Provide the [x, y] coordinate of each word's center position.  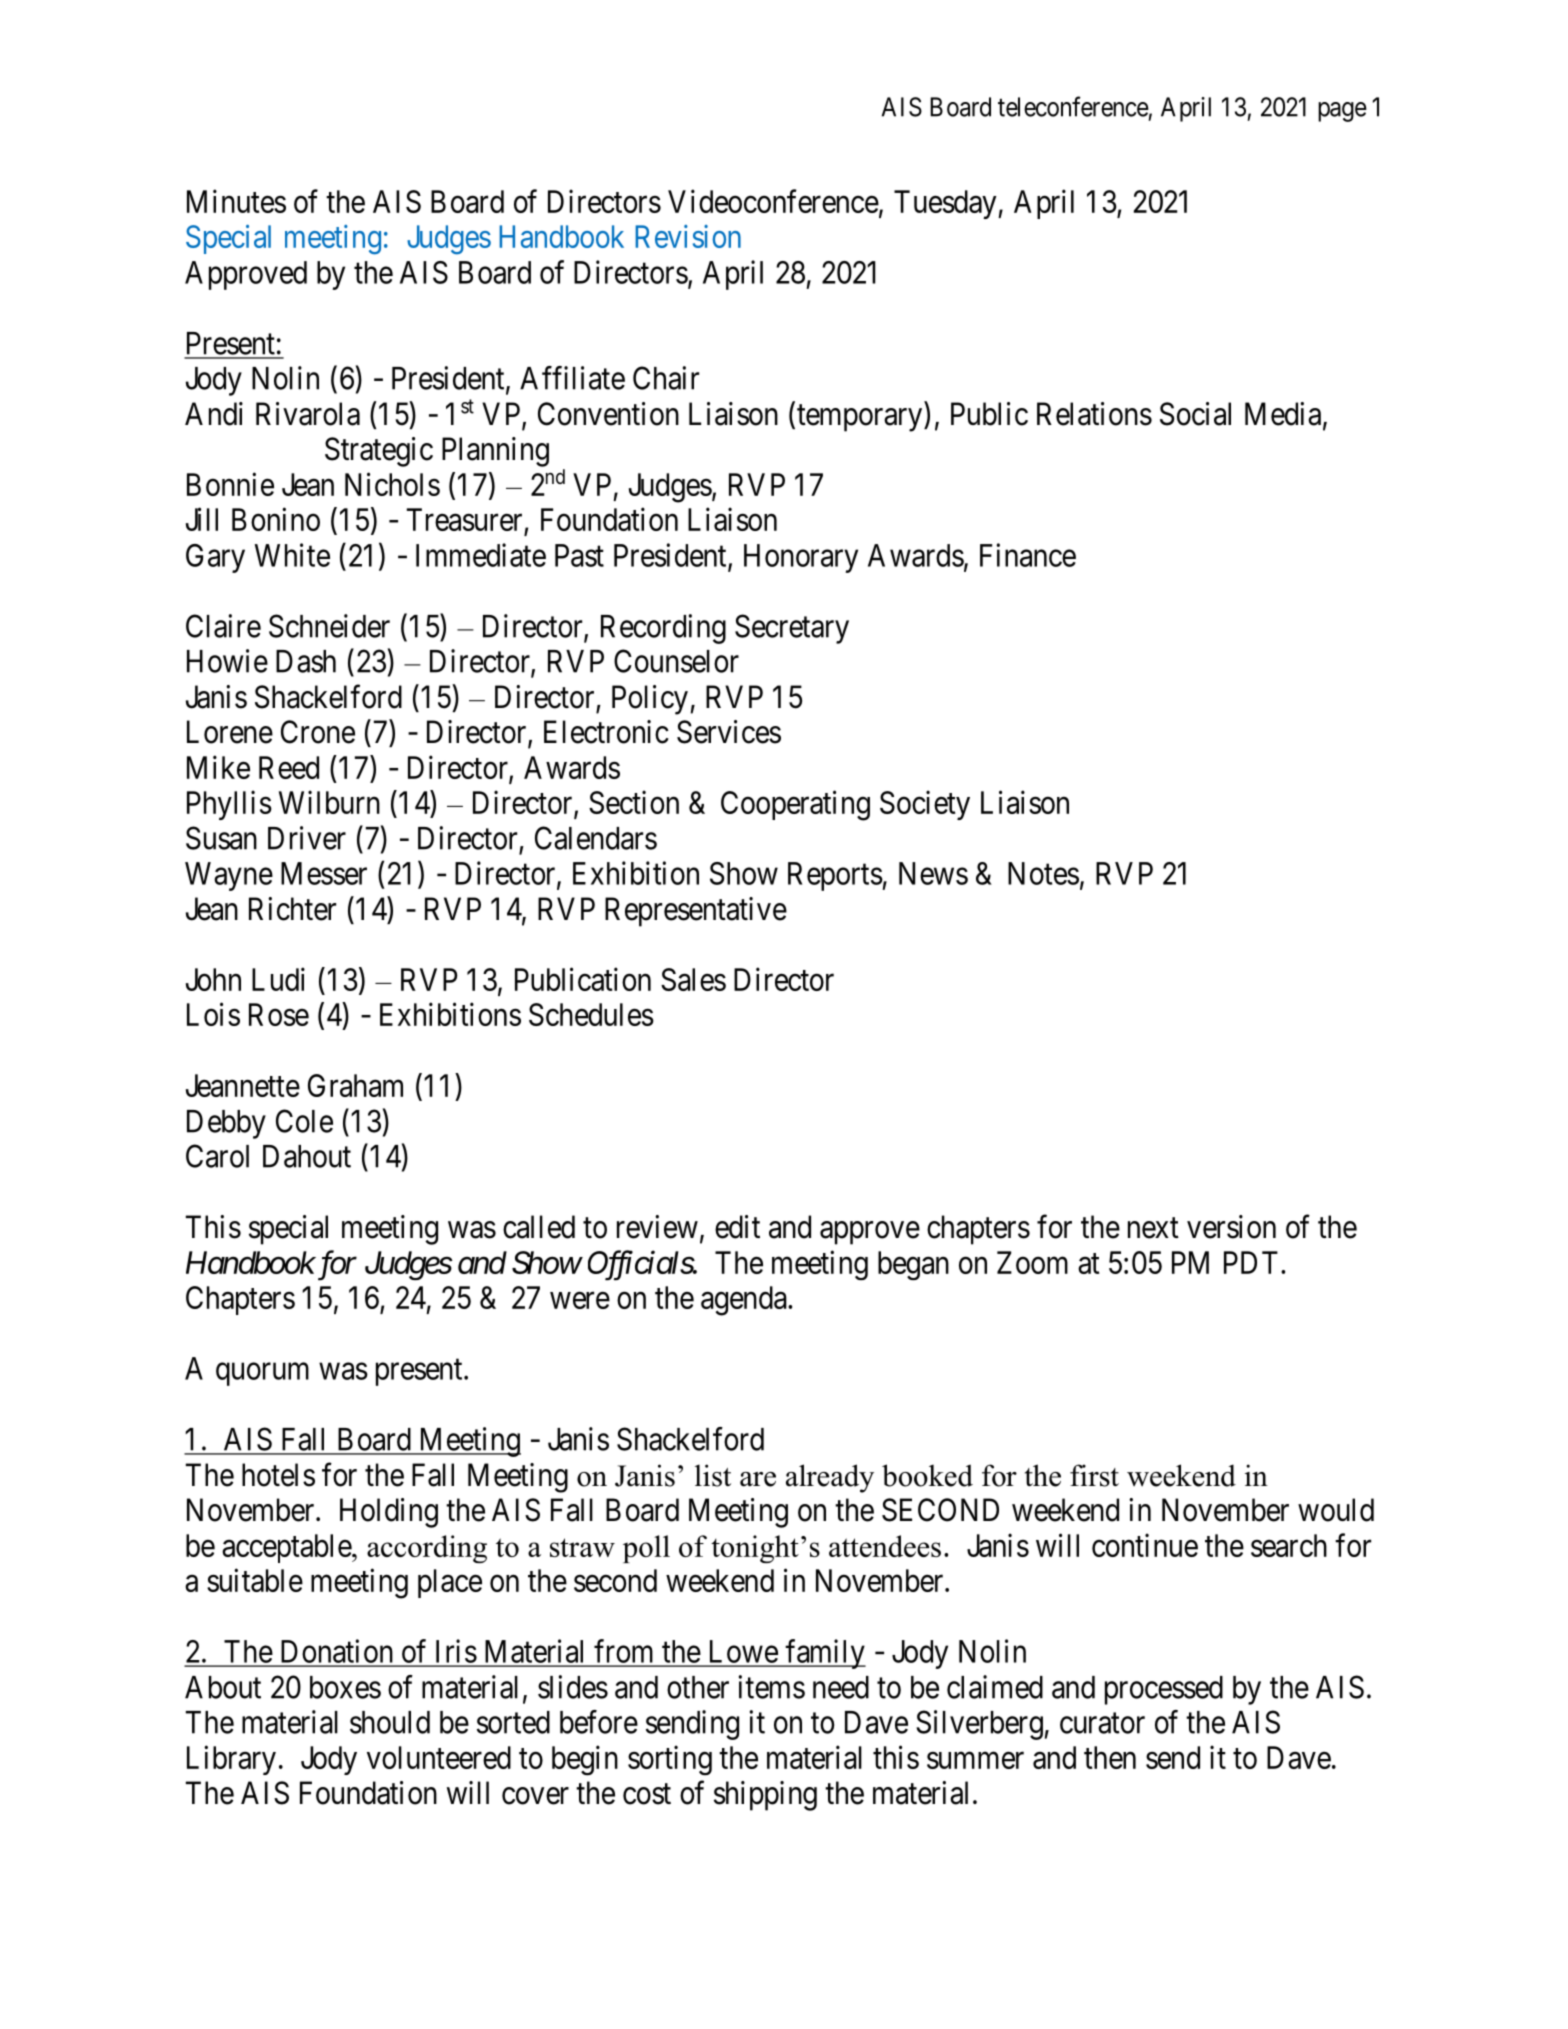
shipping [765, 1796]
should [390, 1722]
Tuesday [946, 204]
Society [925, 805]
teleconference [1073, 106]
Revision [688, 236]
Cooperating [795, 805]
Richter [292, 909]
